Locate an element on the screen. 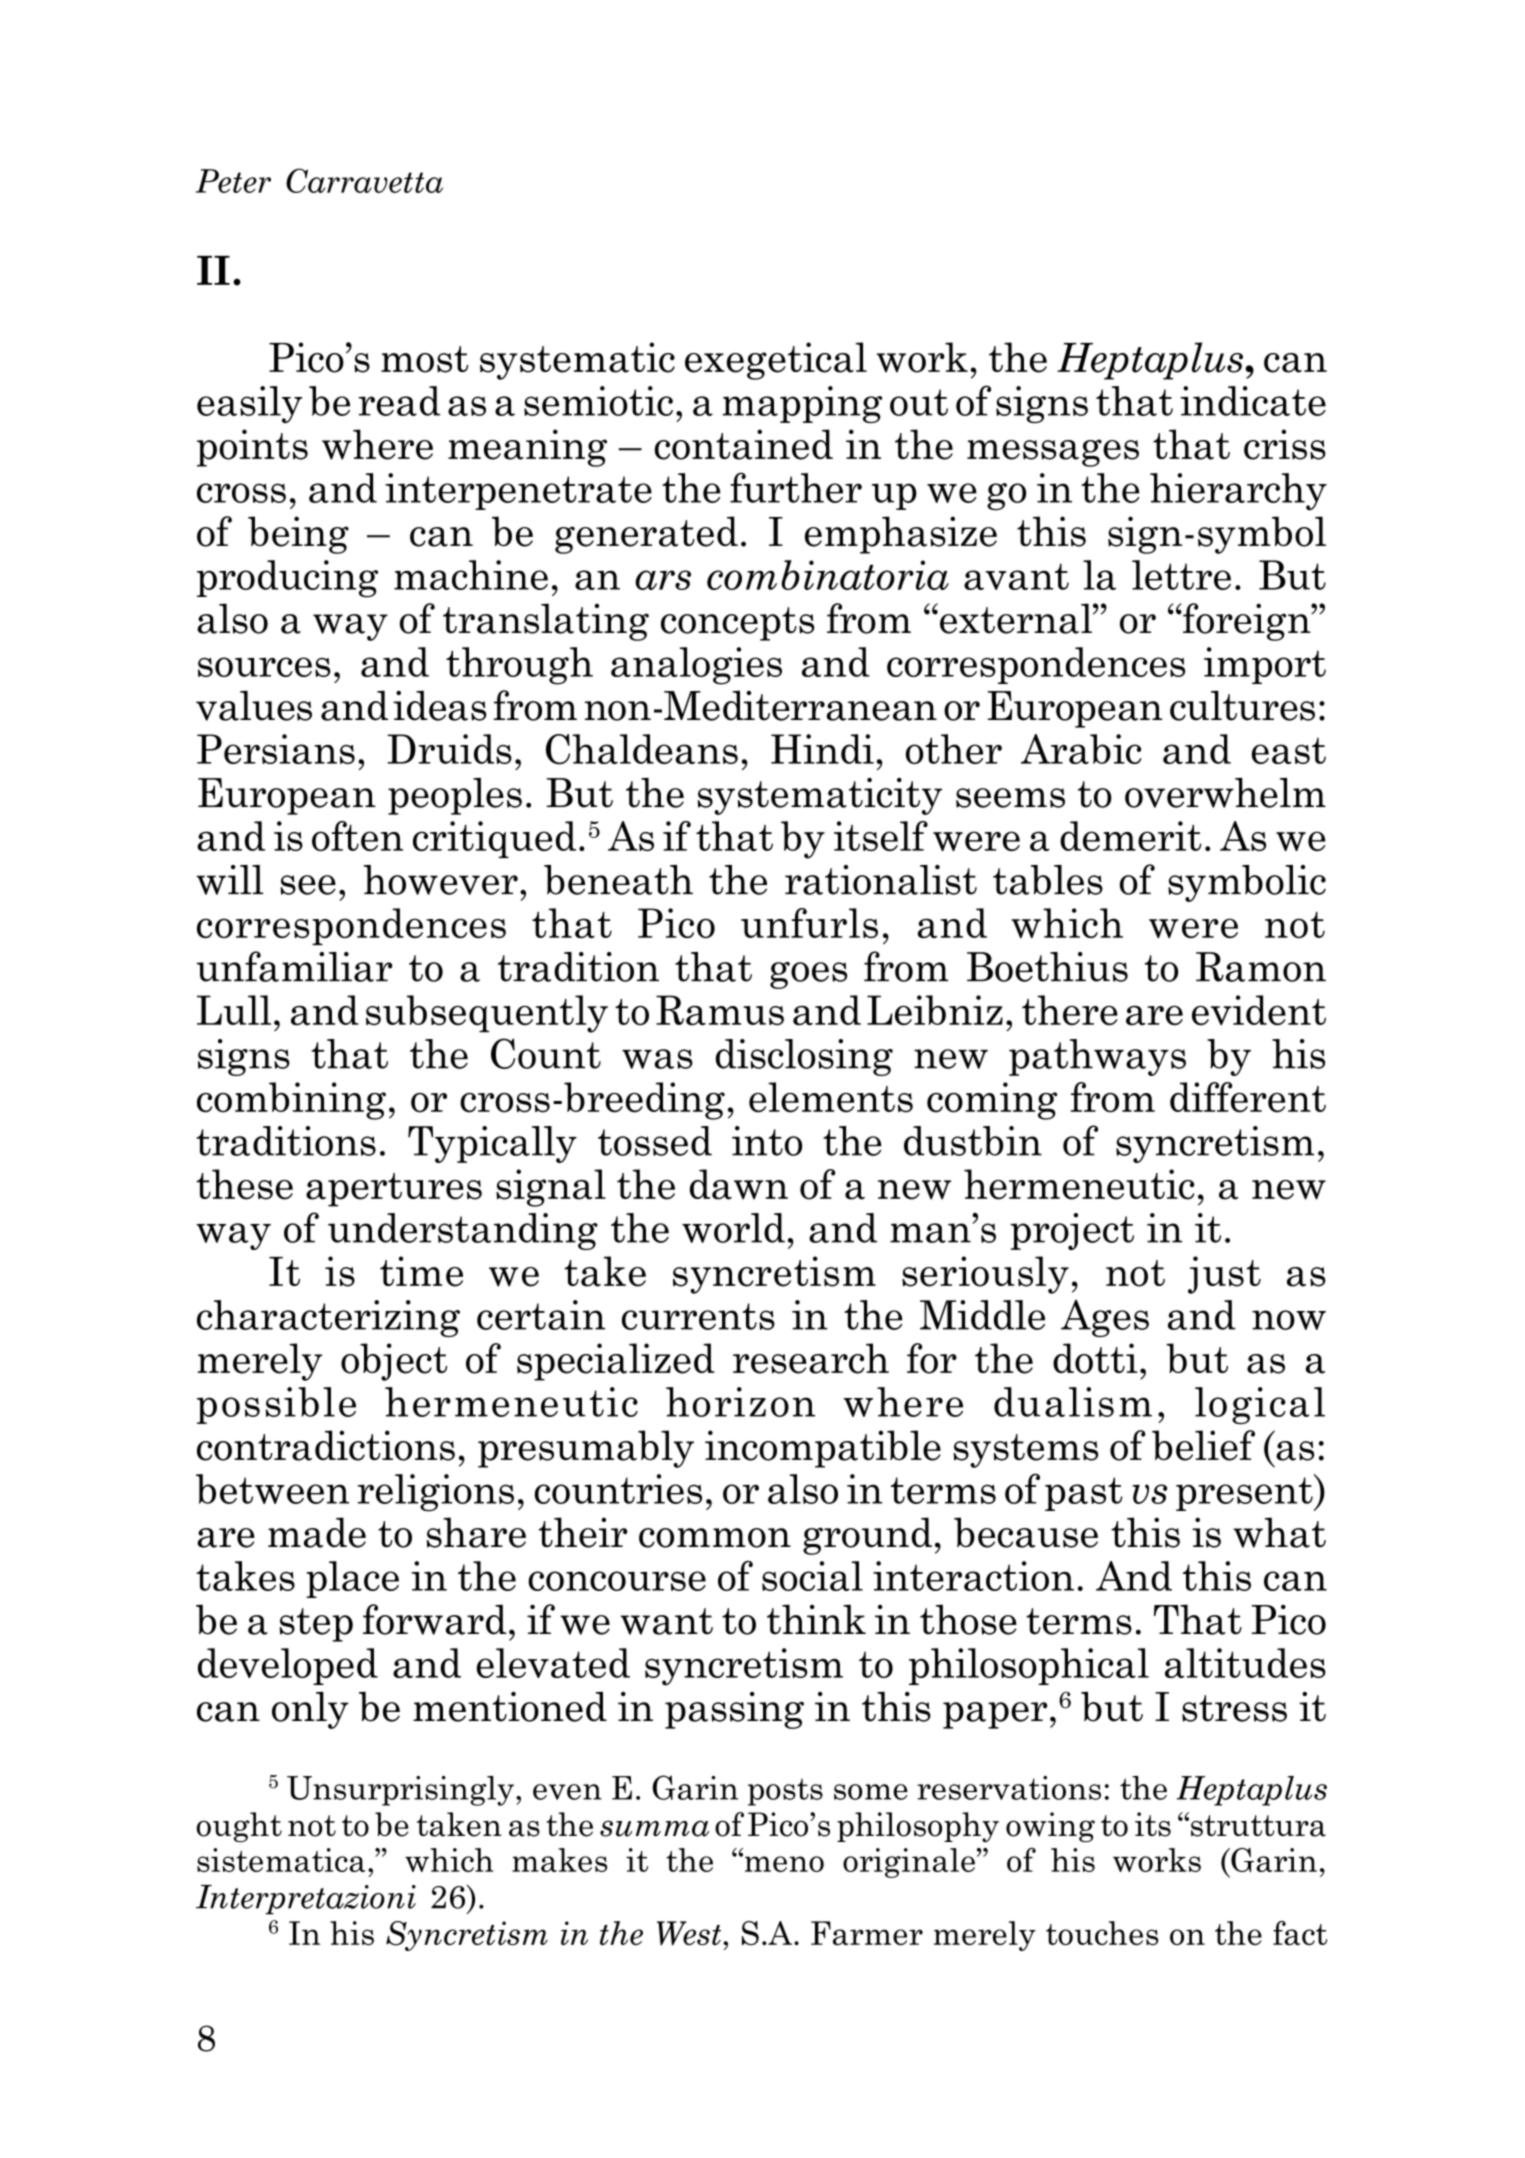 This screenshot has height=2158, width=1525. just is located at coordinates (1224, 1275).
